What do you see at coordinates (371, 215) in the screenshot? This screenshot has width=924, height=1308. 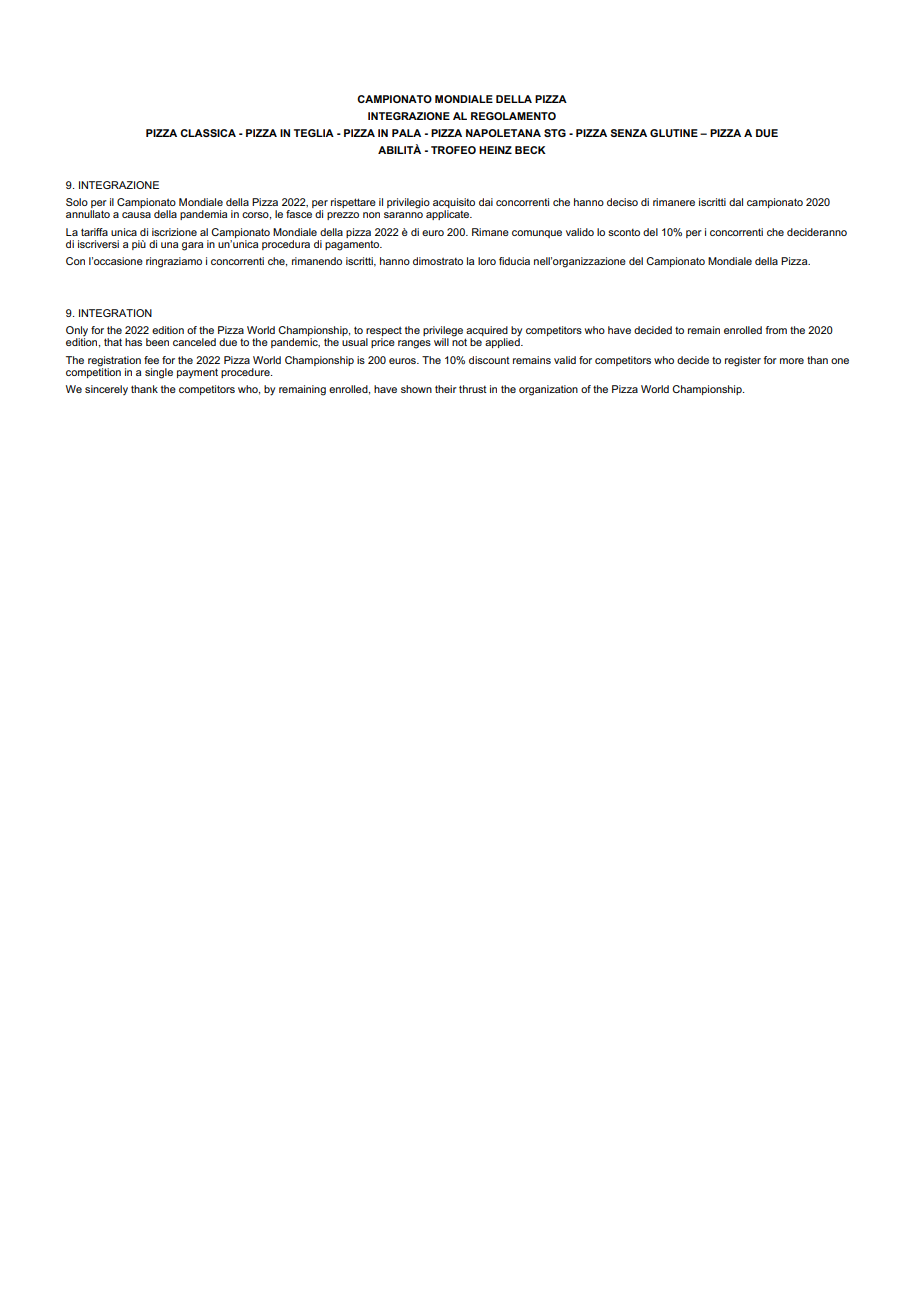 I see `non` at bounding box center [371, 215].
